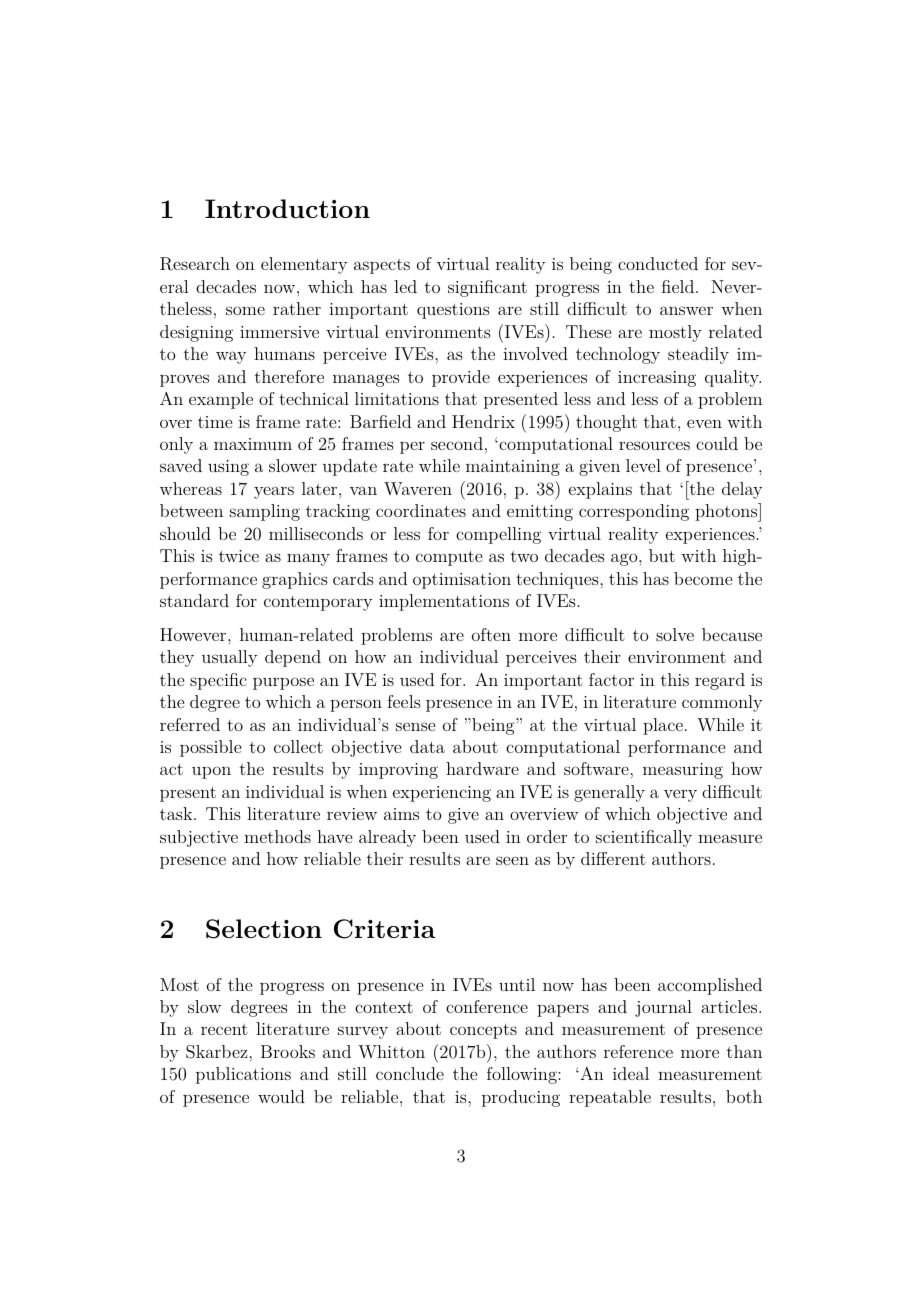 This image has height=1308, width=924. What do you see at coordinates (658, 263) in the image?
I see `conducted` at bounding box center [658, 263].
